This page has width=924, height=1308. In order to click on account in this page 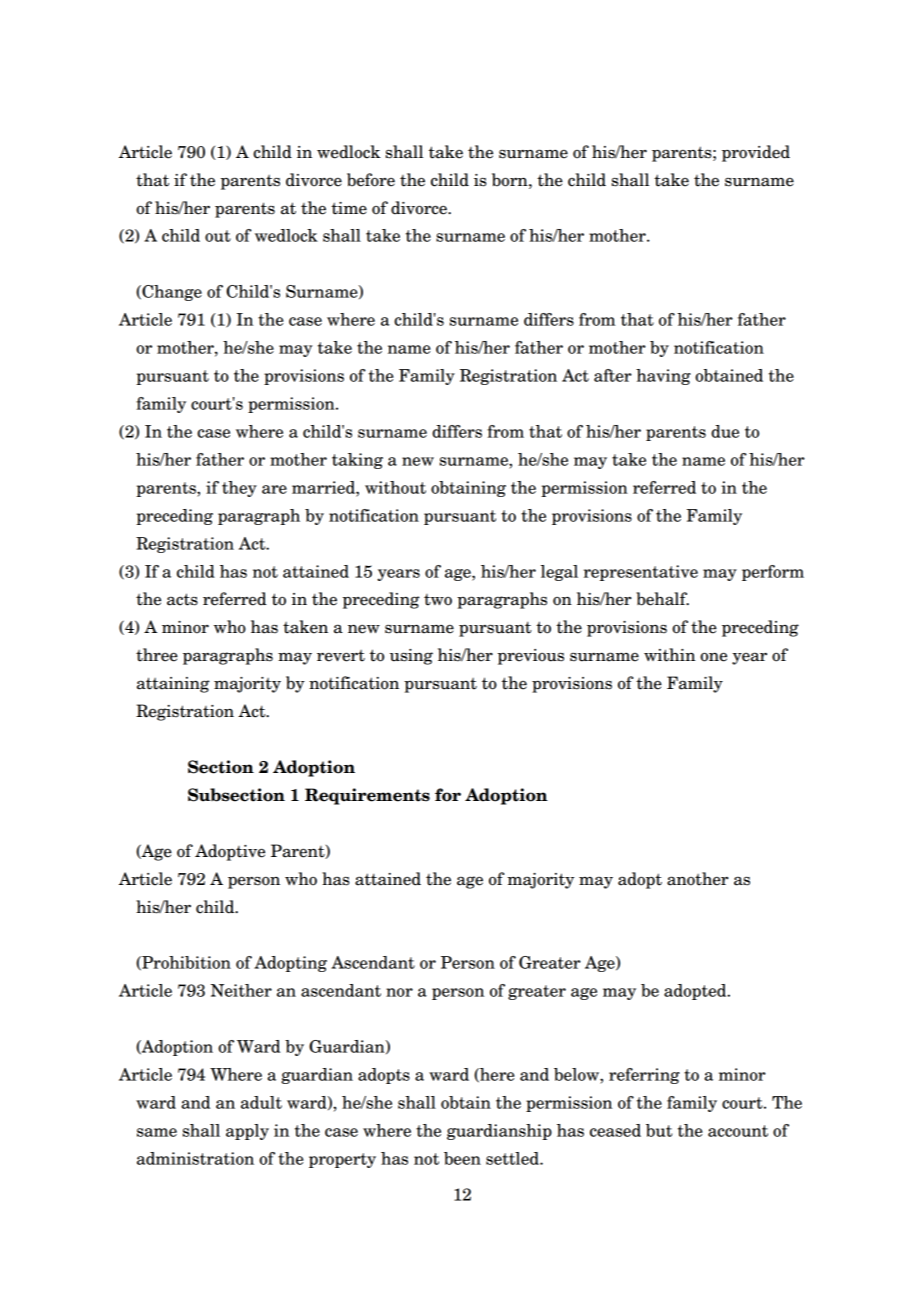, I will do `click(738, 1131)`.
